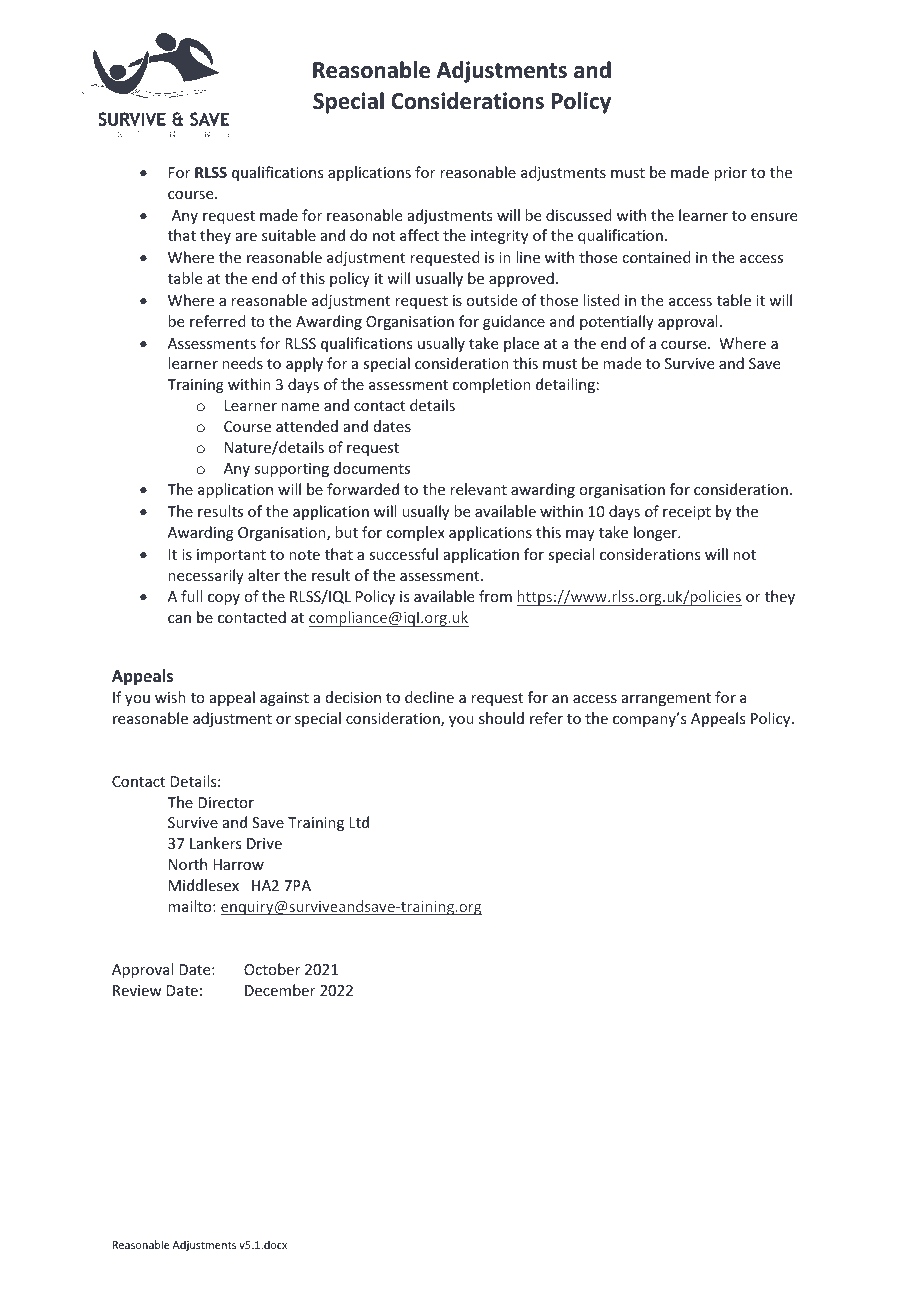 The image size is (924, 1308). Describe the element at coordinates (246, 237) in the screenshot. I see `are` at that location.
